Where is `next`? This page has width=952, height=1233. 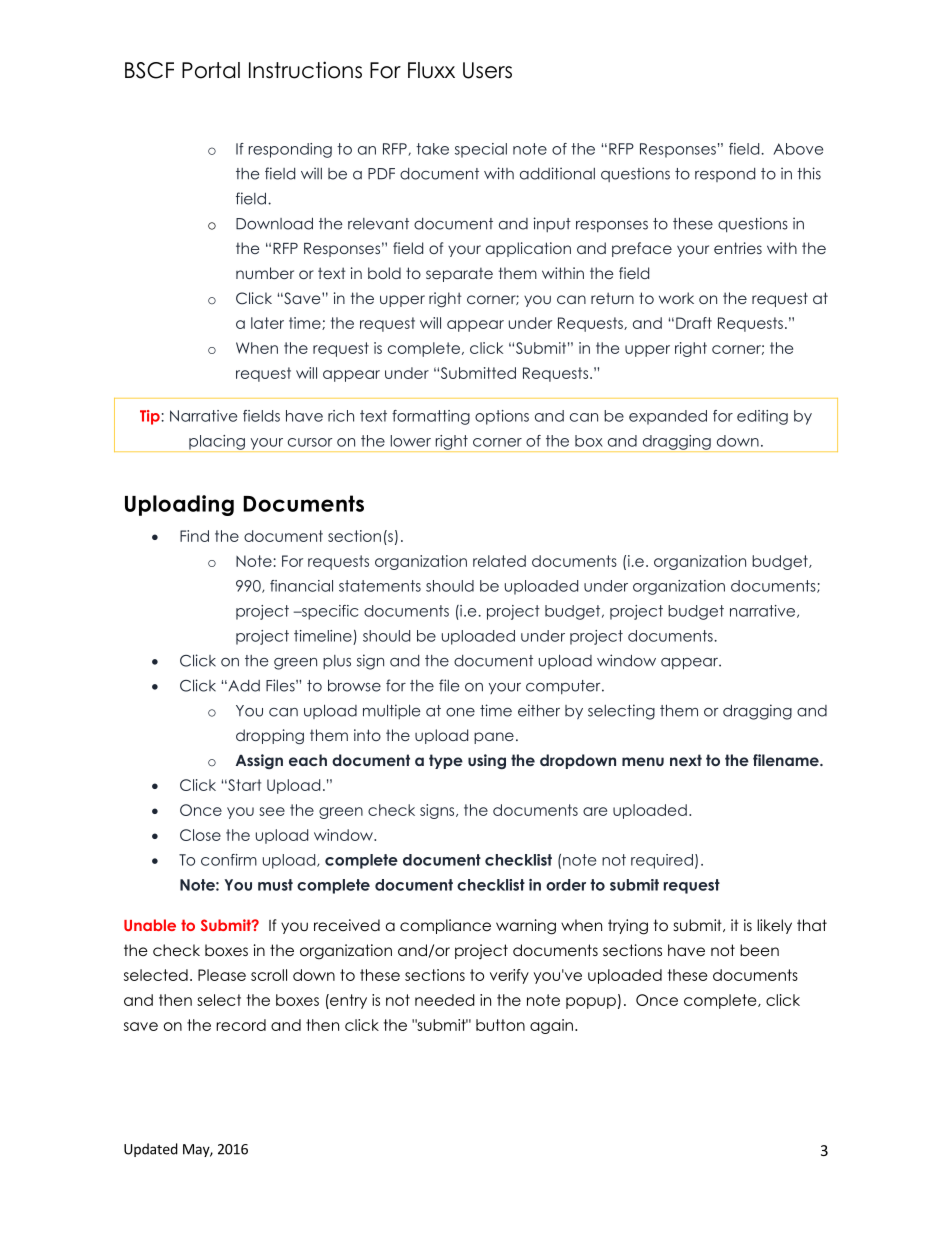 next is located at coordinates (686, 760).
